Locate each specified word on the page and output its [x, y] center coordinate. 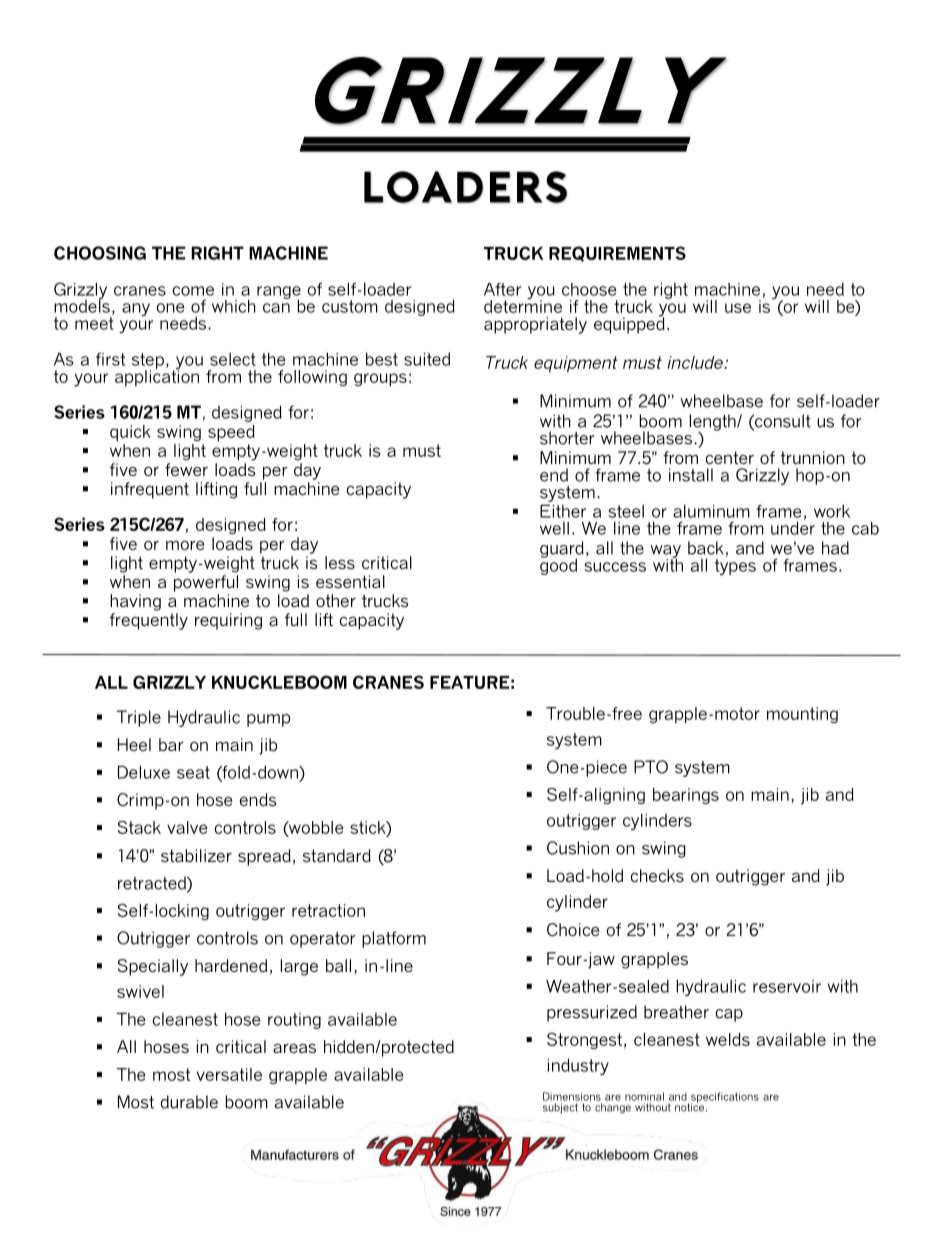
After [502, 289]
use [738, 308]
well [554, 528]
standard [337, 855]
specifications [725, 1098]
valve [187, 827]
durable [189, 1102]
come [193, 291]
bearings [686, 796]
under [793, 527]
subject [560, 1108]
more [185, 545]
